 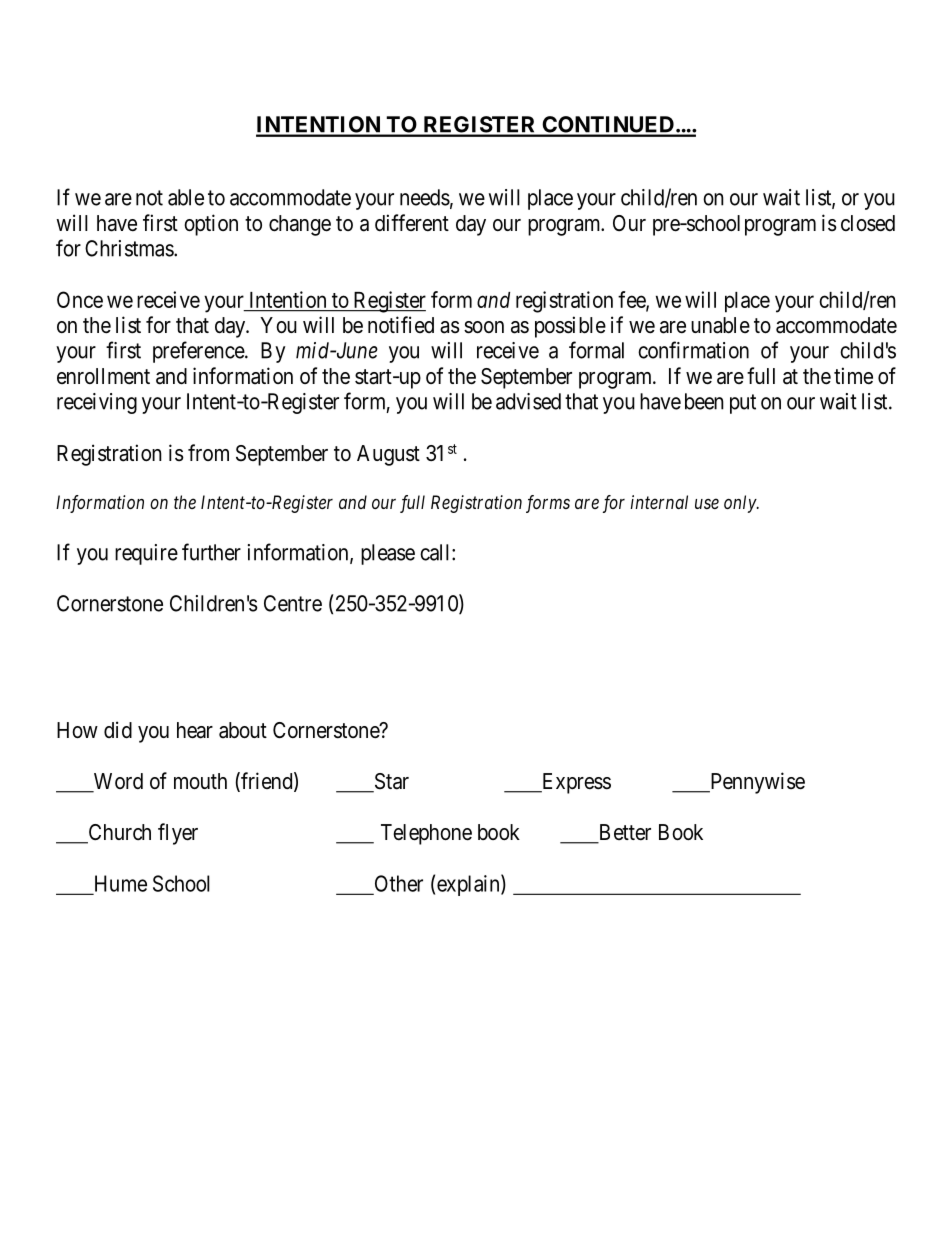 I want to click on option, so click(x=211, y=225).
